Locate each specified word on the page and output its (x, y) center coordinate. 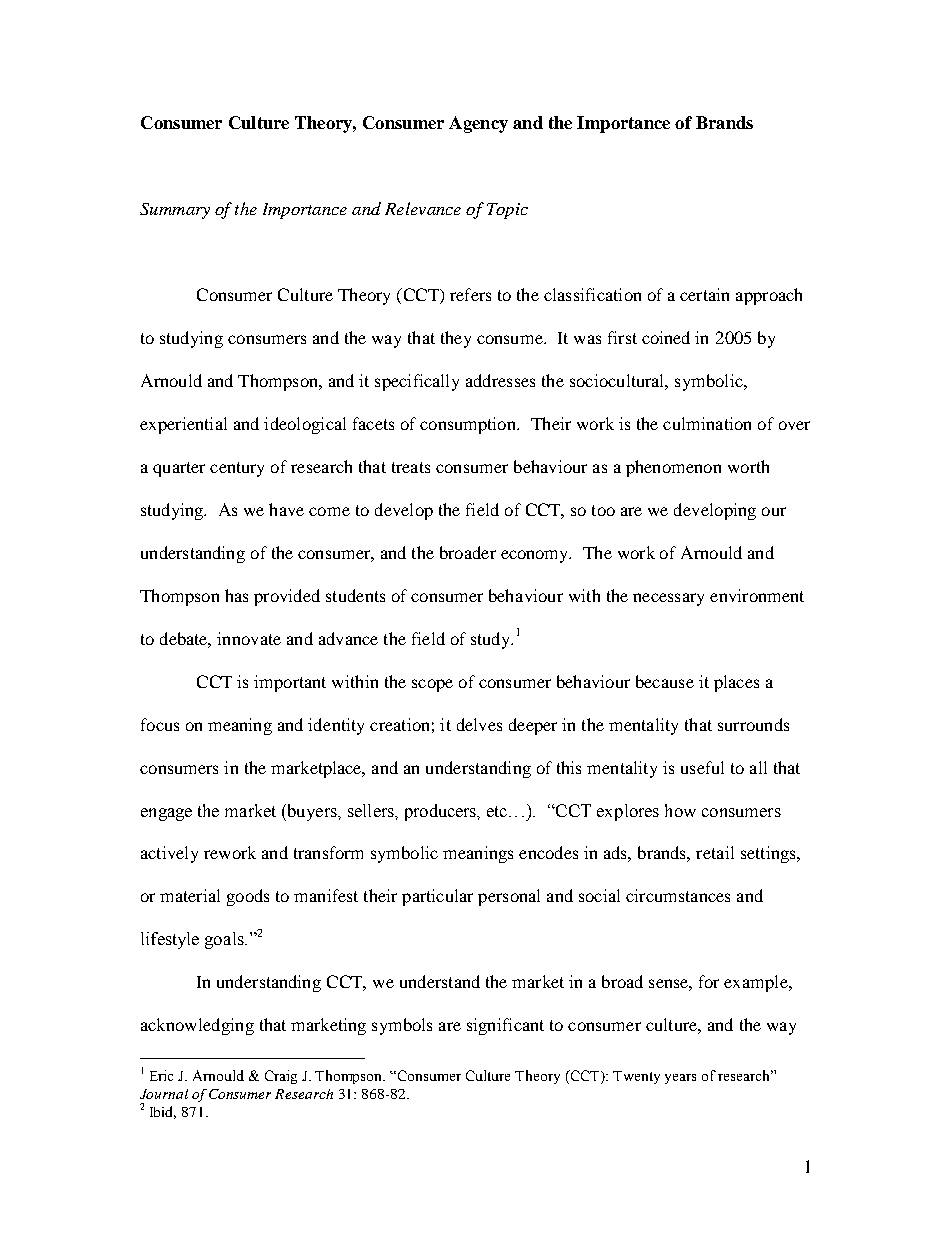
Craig (281, 1077)
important (290, 683)
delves (479, 724)
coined (666, 337)
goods (248, 897)
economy (536, 556)
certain (704, 294)
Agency (478, 124)
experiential (183, 425)
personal (509, 897)
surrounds (753, 724)
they (456, 339)
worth (748, 466)
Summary (175, 211)
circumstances (678, 895)
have (286, 509)
